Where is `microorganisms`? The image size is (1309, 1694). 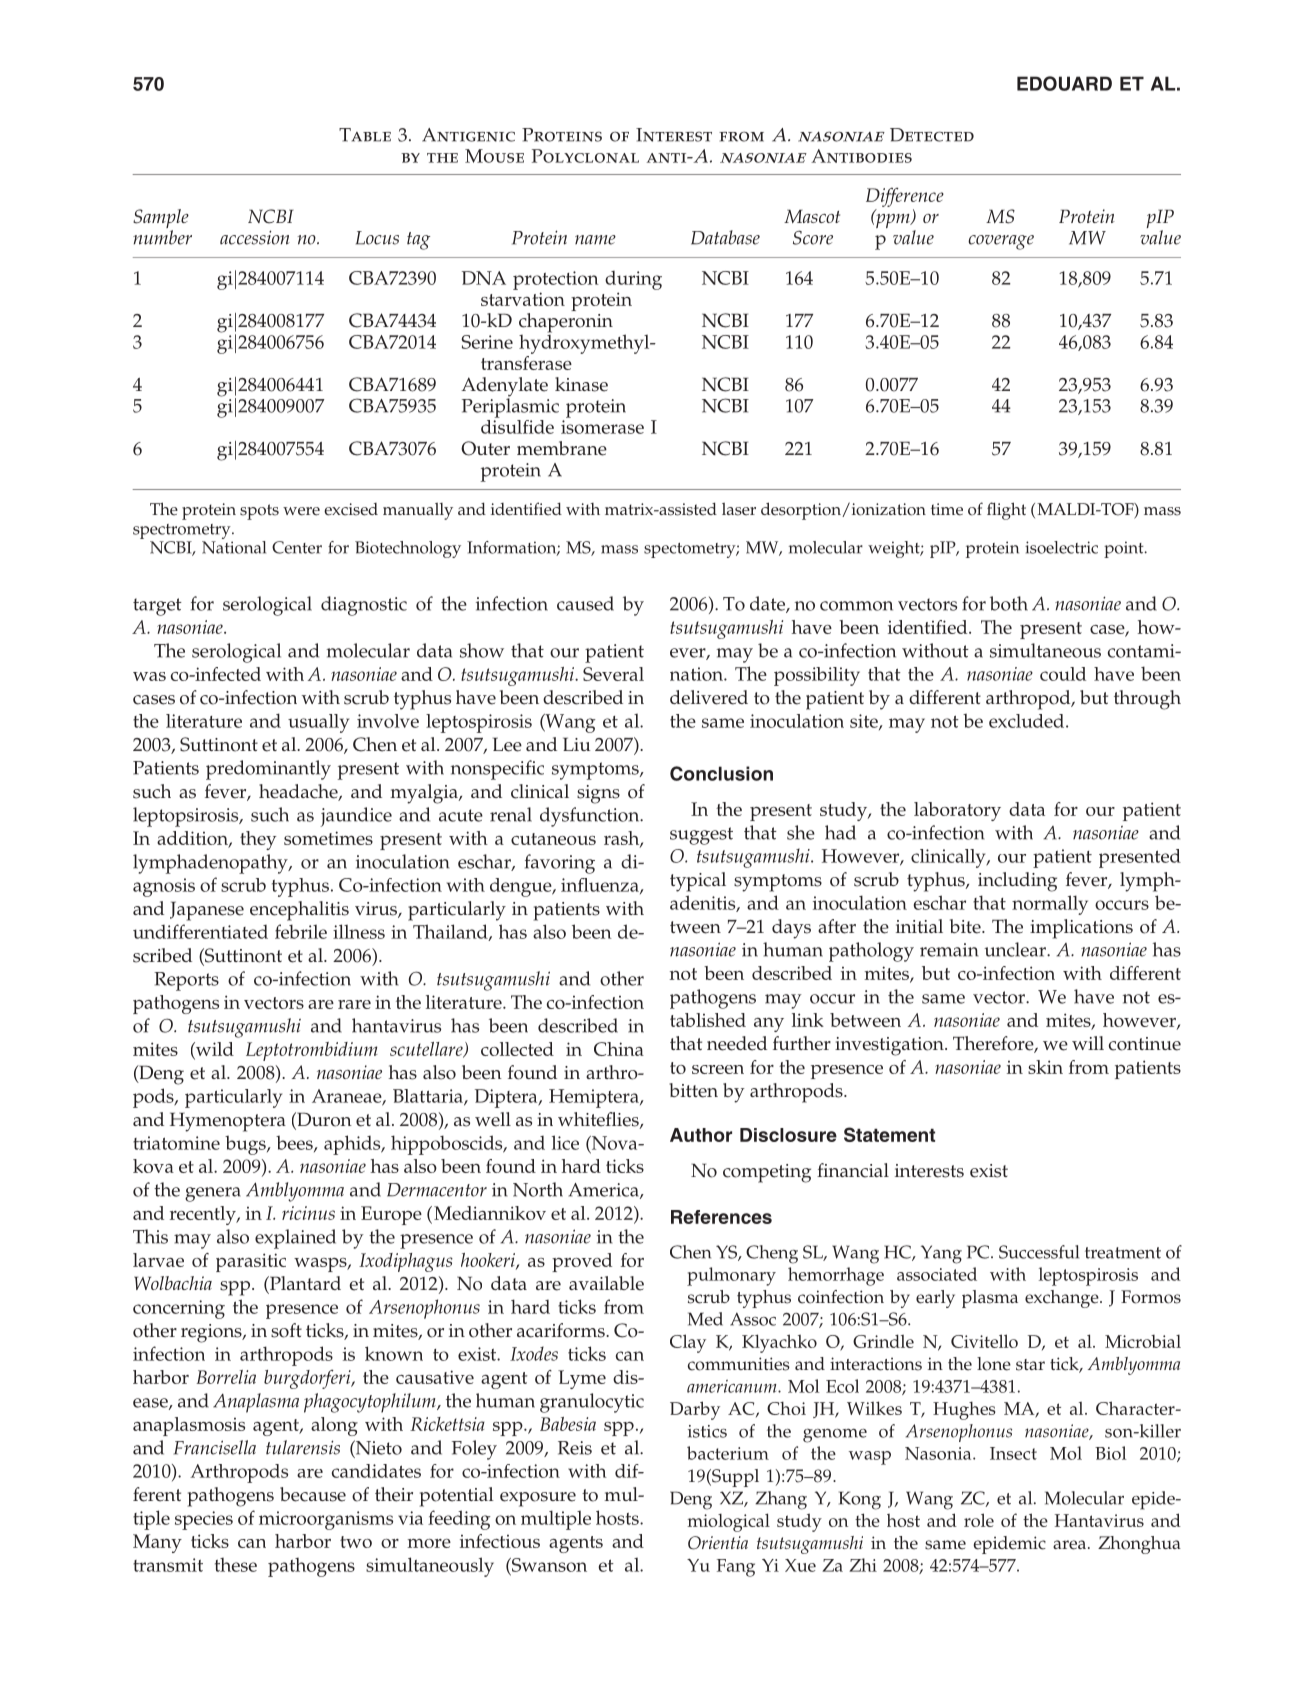
microorganisms is located at coordinates (326, 1520).
